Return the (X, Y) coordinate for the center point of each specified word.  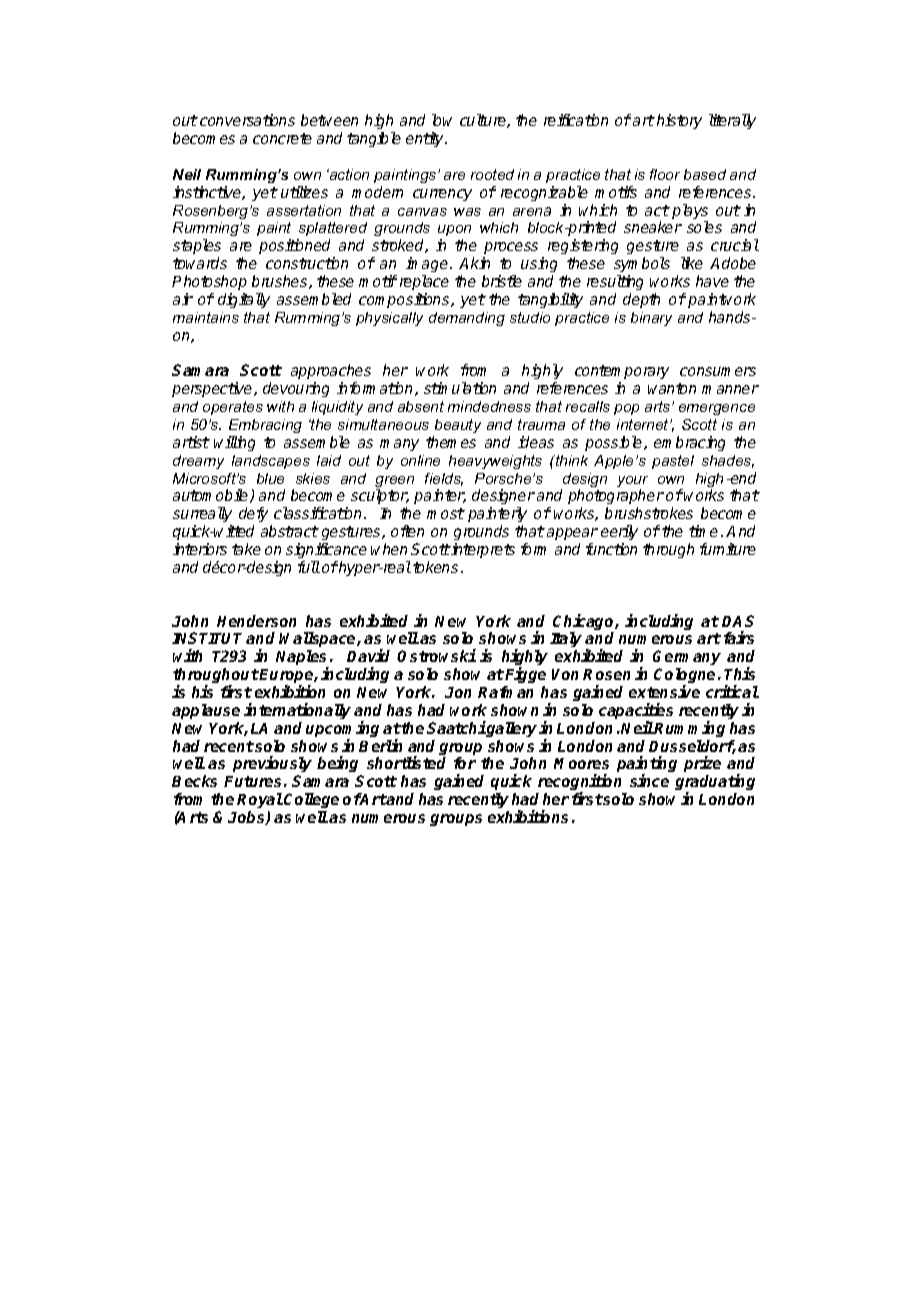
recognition (580, 784)
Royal (260, 800)
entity (426, 139)
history (679, 121)
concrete (282, 138)
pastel (673, 462)
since (649, 780)
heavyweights (495, 462)
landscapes (271, 462)
